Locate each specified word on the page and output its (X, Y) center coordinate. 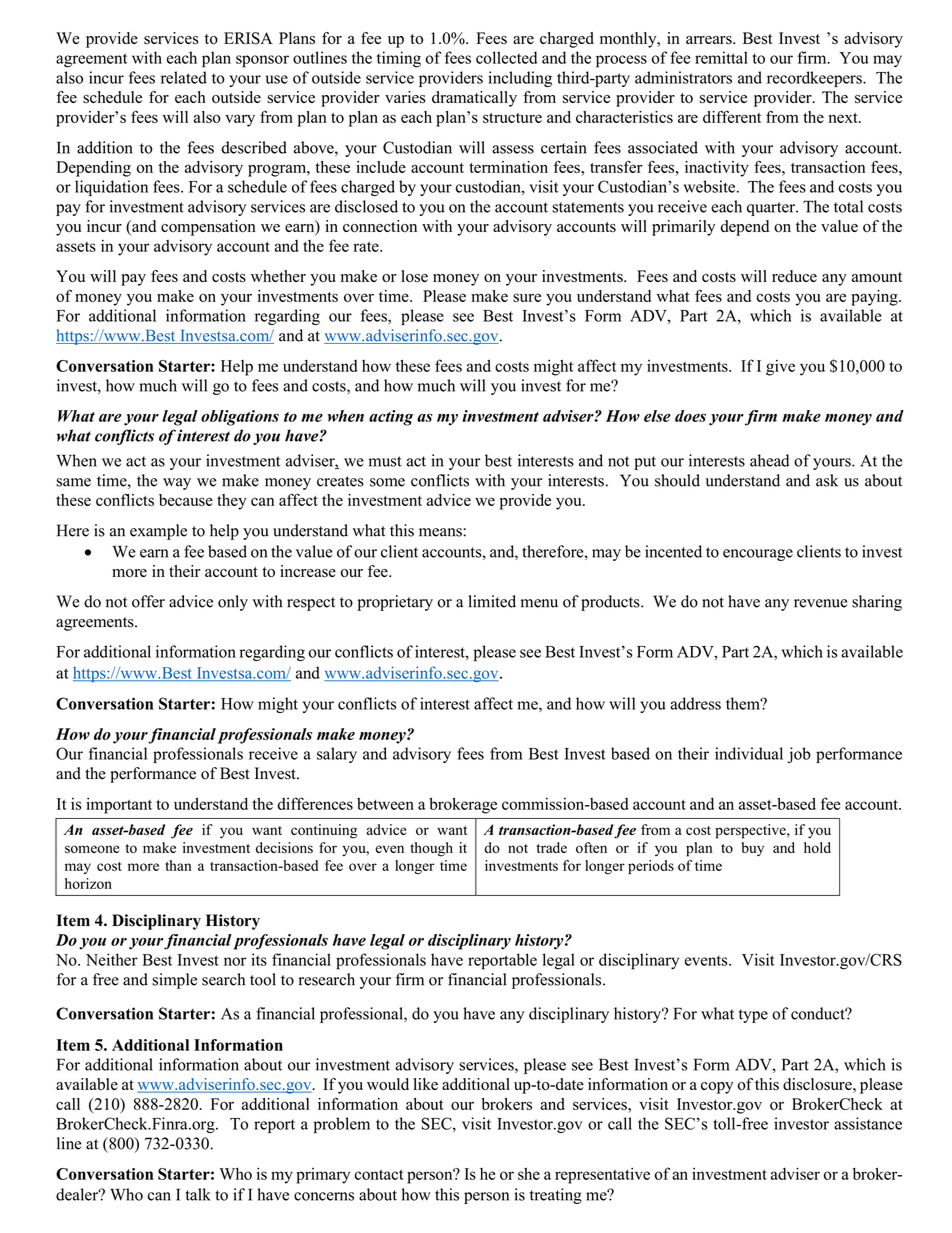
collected (506, 57)
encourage (758, 555)
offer (148, 601)
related (184, 77)
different (732, 116)
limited (492, 601)
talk (198, 1194)
